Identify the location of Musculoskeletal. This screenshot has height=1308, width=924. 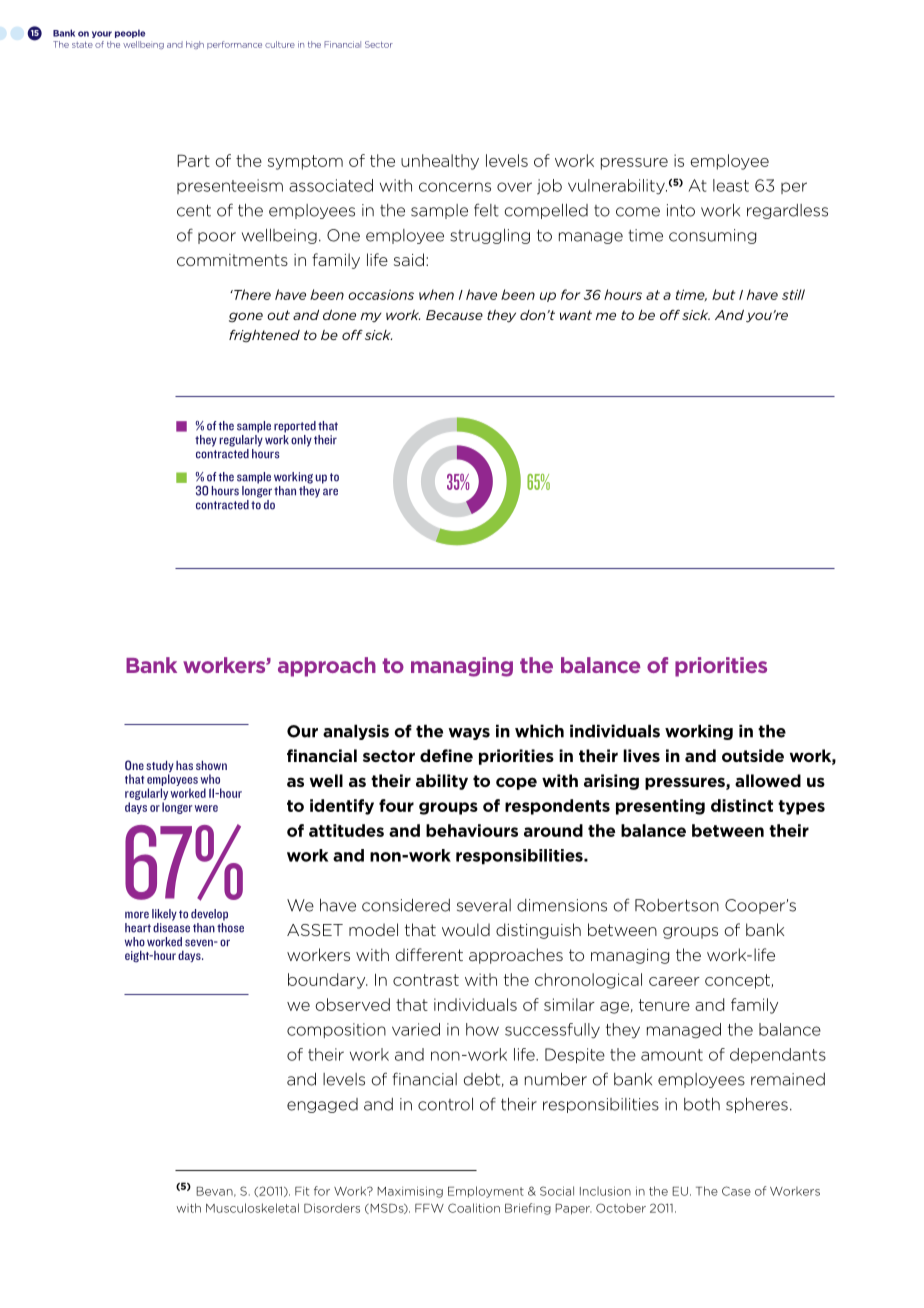
(252, 1208).
